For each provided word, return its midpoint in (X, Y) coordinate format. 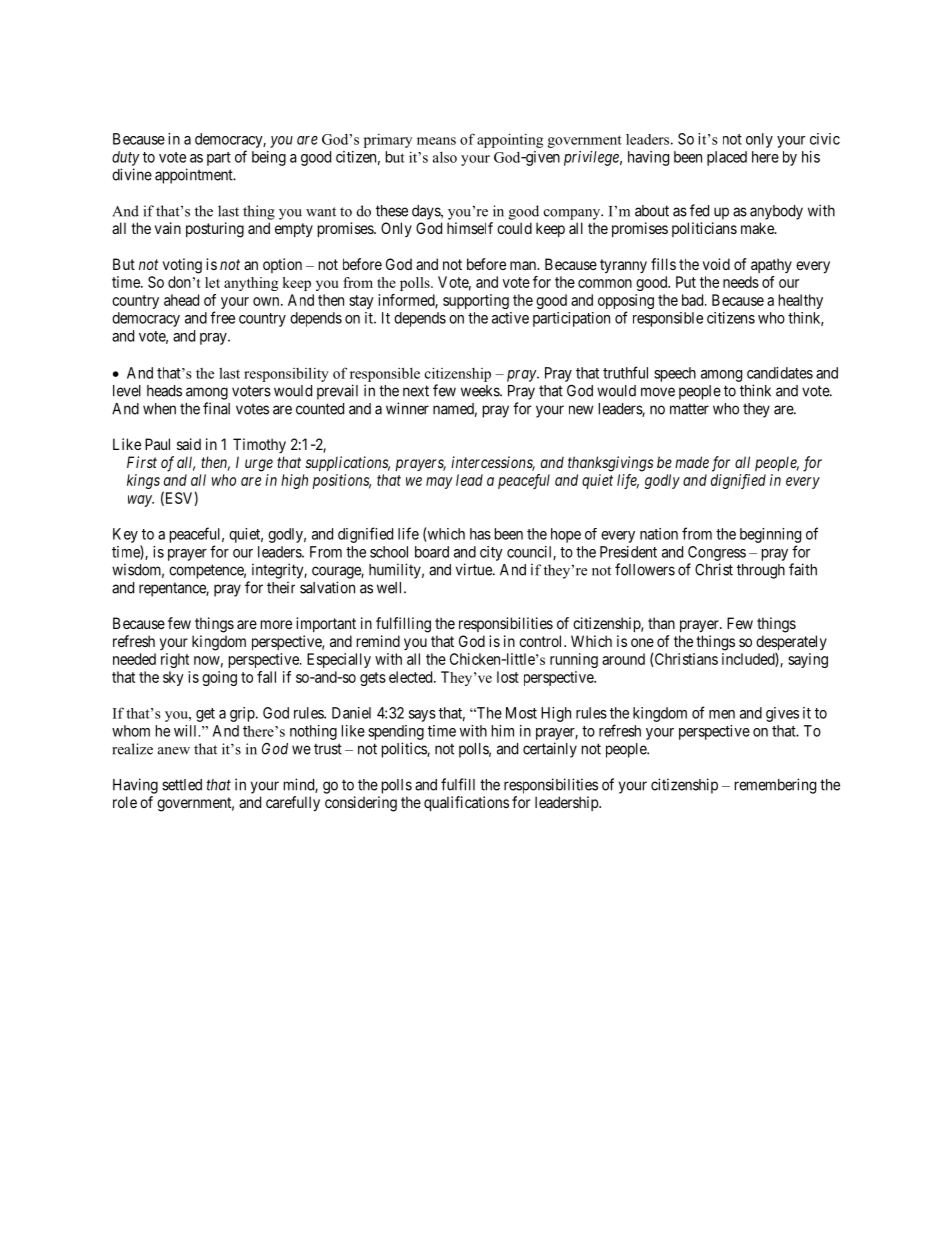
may (439, 483)
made (692, 462)
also (445, 157)
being (269, 158)
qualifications (466, 803)
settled (182, 785)
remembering (775, 786)
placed (727, 158)
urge (259, 465)
